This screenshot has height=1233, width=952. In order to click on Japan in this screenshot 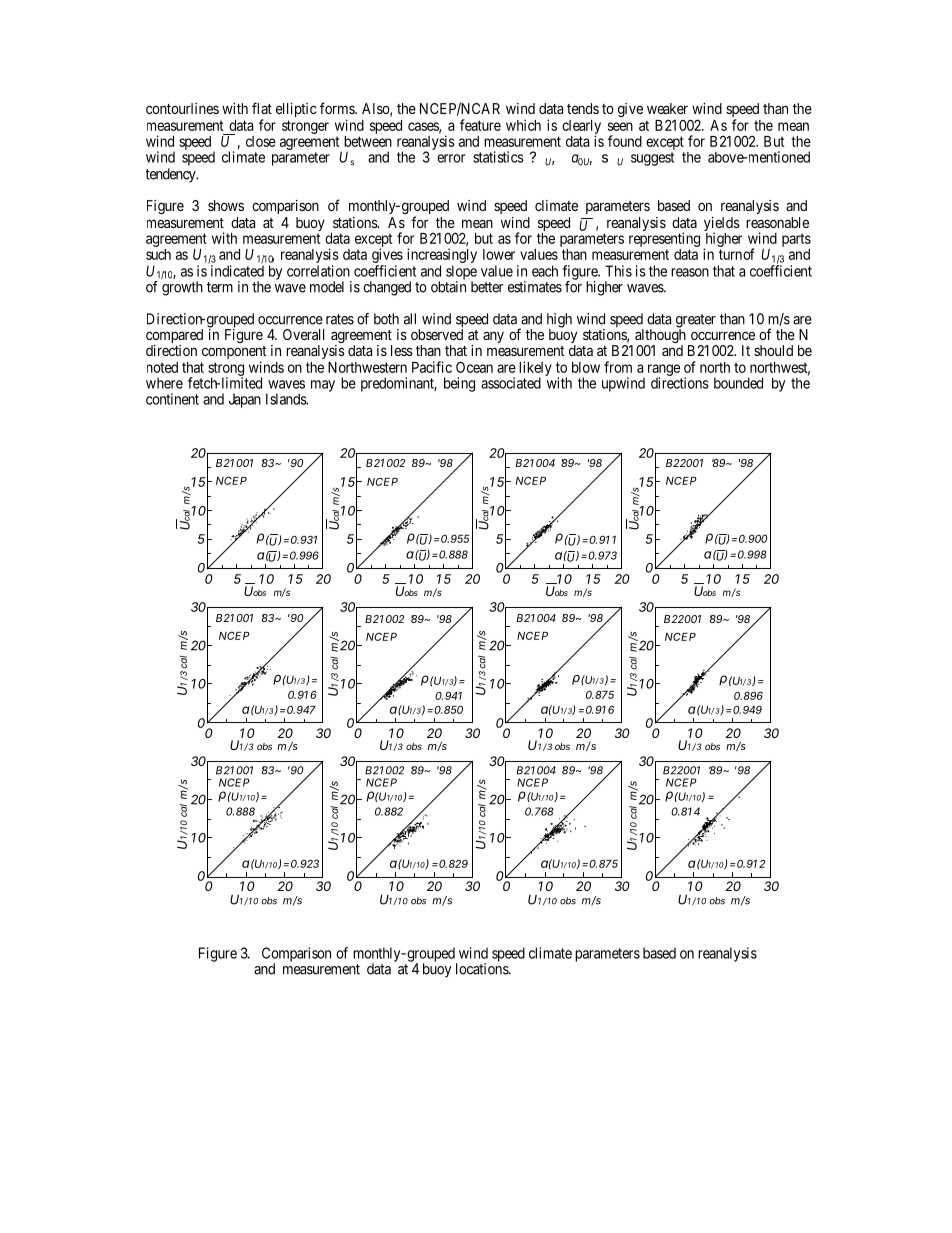, I will do `click(245, 400)`.
